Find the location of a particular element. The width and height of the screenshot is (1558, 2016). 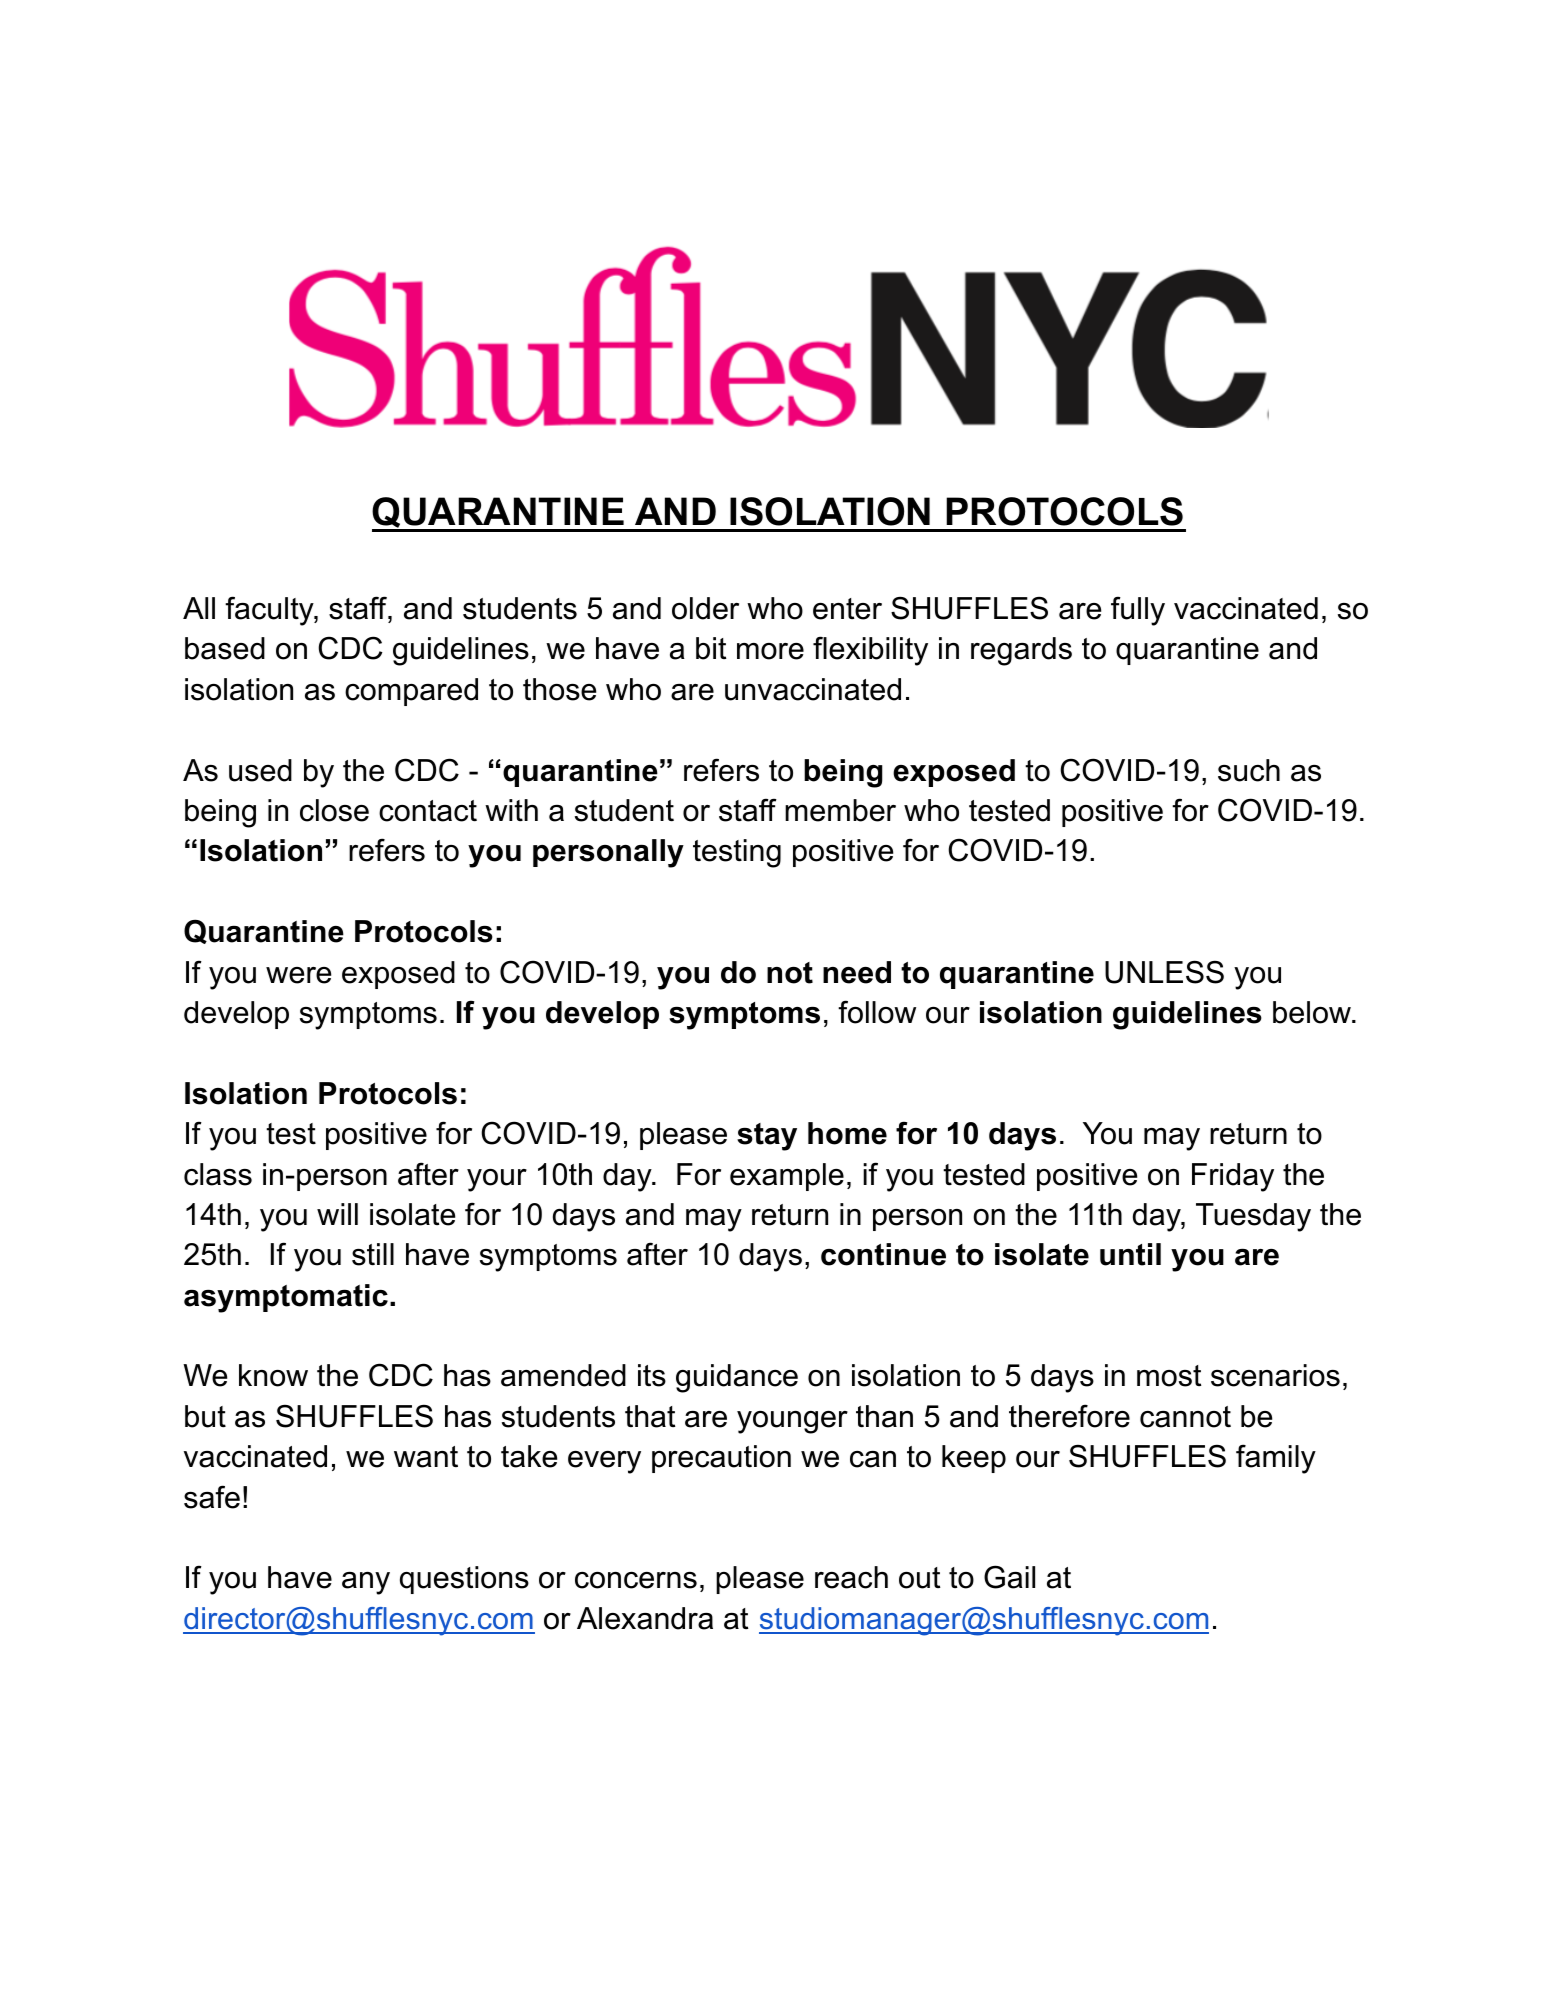

reach is located at coordinates (851, 1577).
